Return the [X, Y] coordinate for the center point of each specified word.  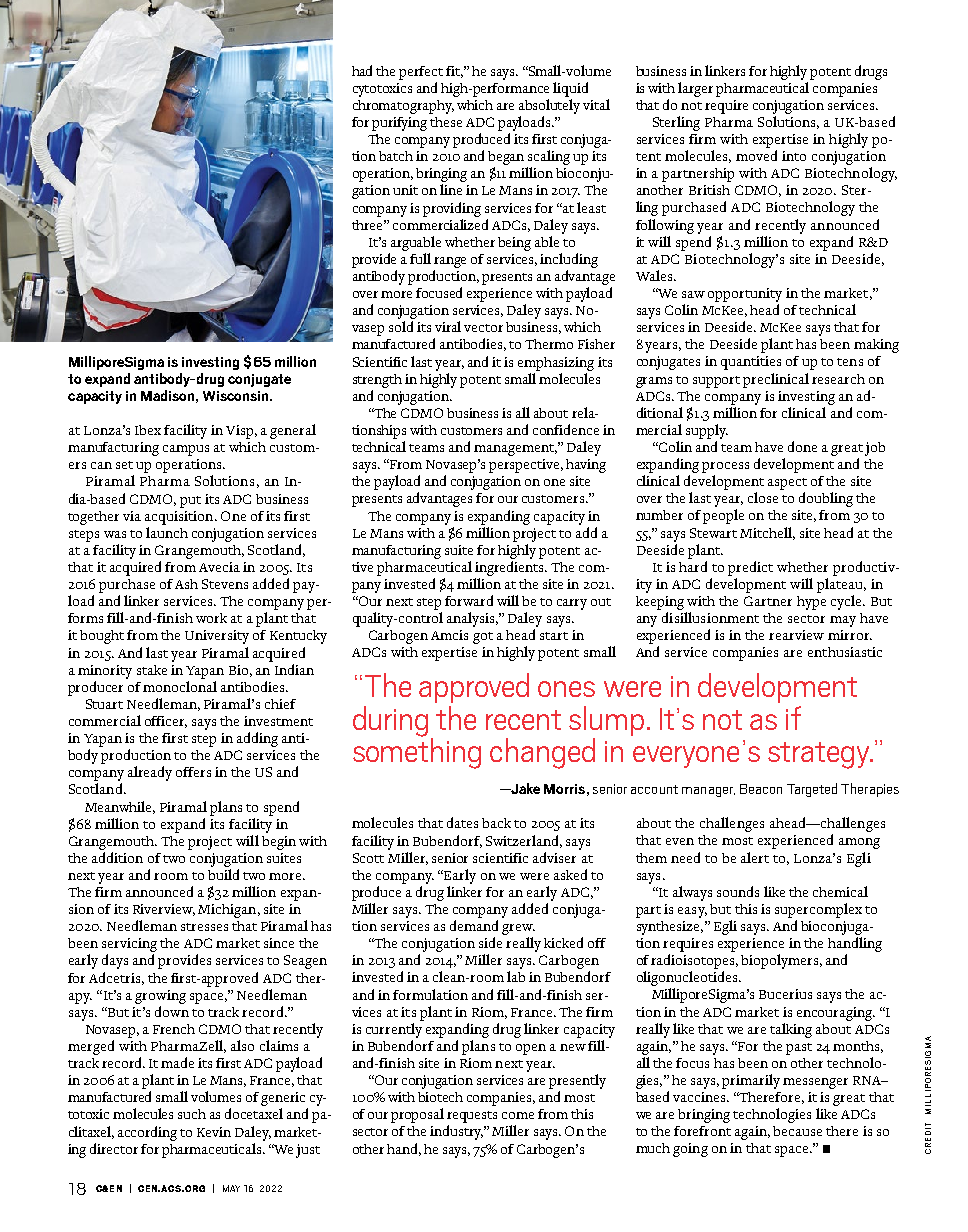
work [211, 618]
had [362, 70]
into [794, 156]
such [192, 1114]
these [446, 122]
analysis [472, 619]
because [797, 1131]
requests [472, 1118]
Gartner [768, 601]
